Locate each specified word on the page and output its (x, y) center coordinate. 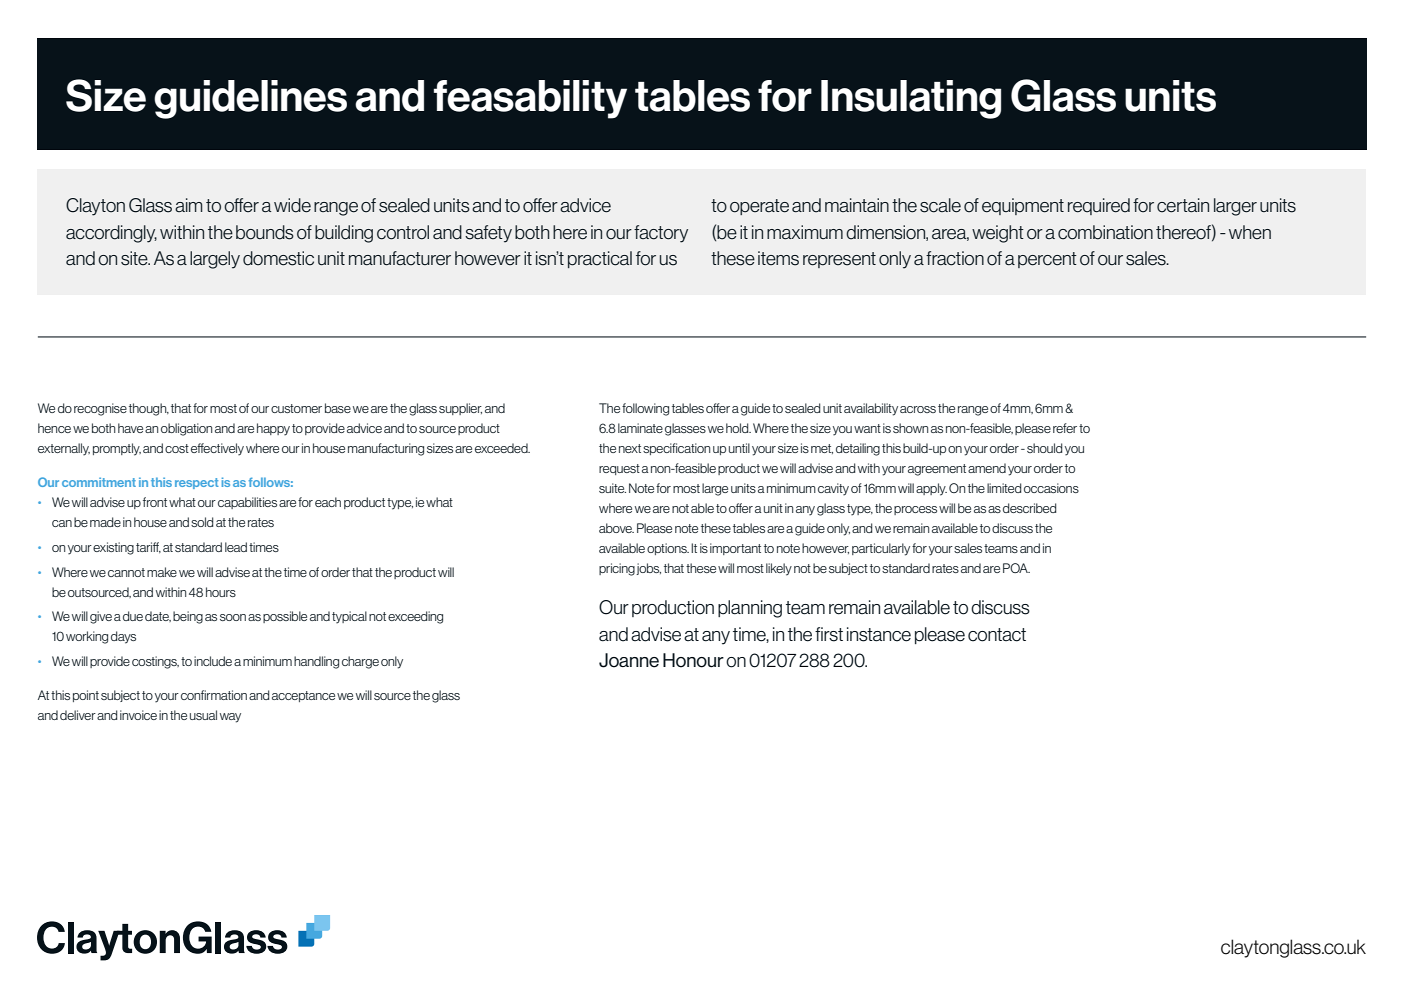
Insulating (911, 99)
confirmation (214, 695)
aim (188, 205)
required (1099, 206)
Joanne (629, 660)
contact (997, 635)
